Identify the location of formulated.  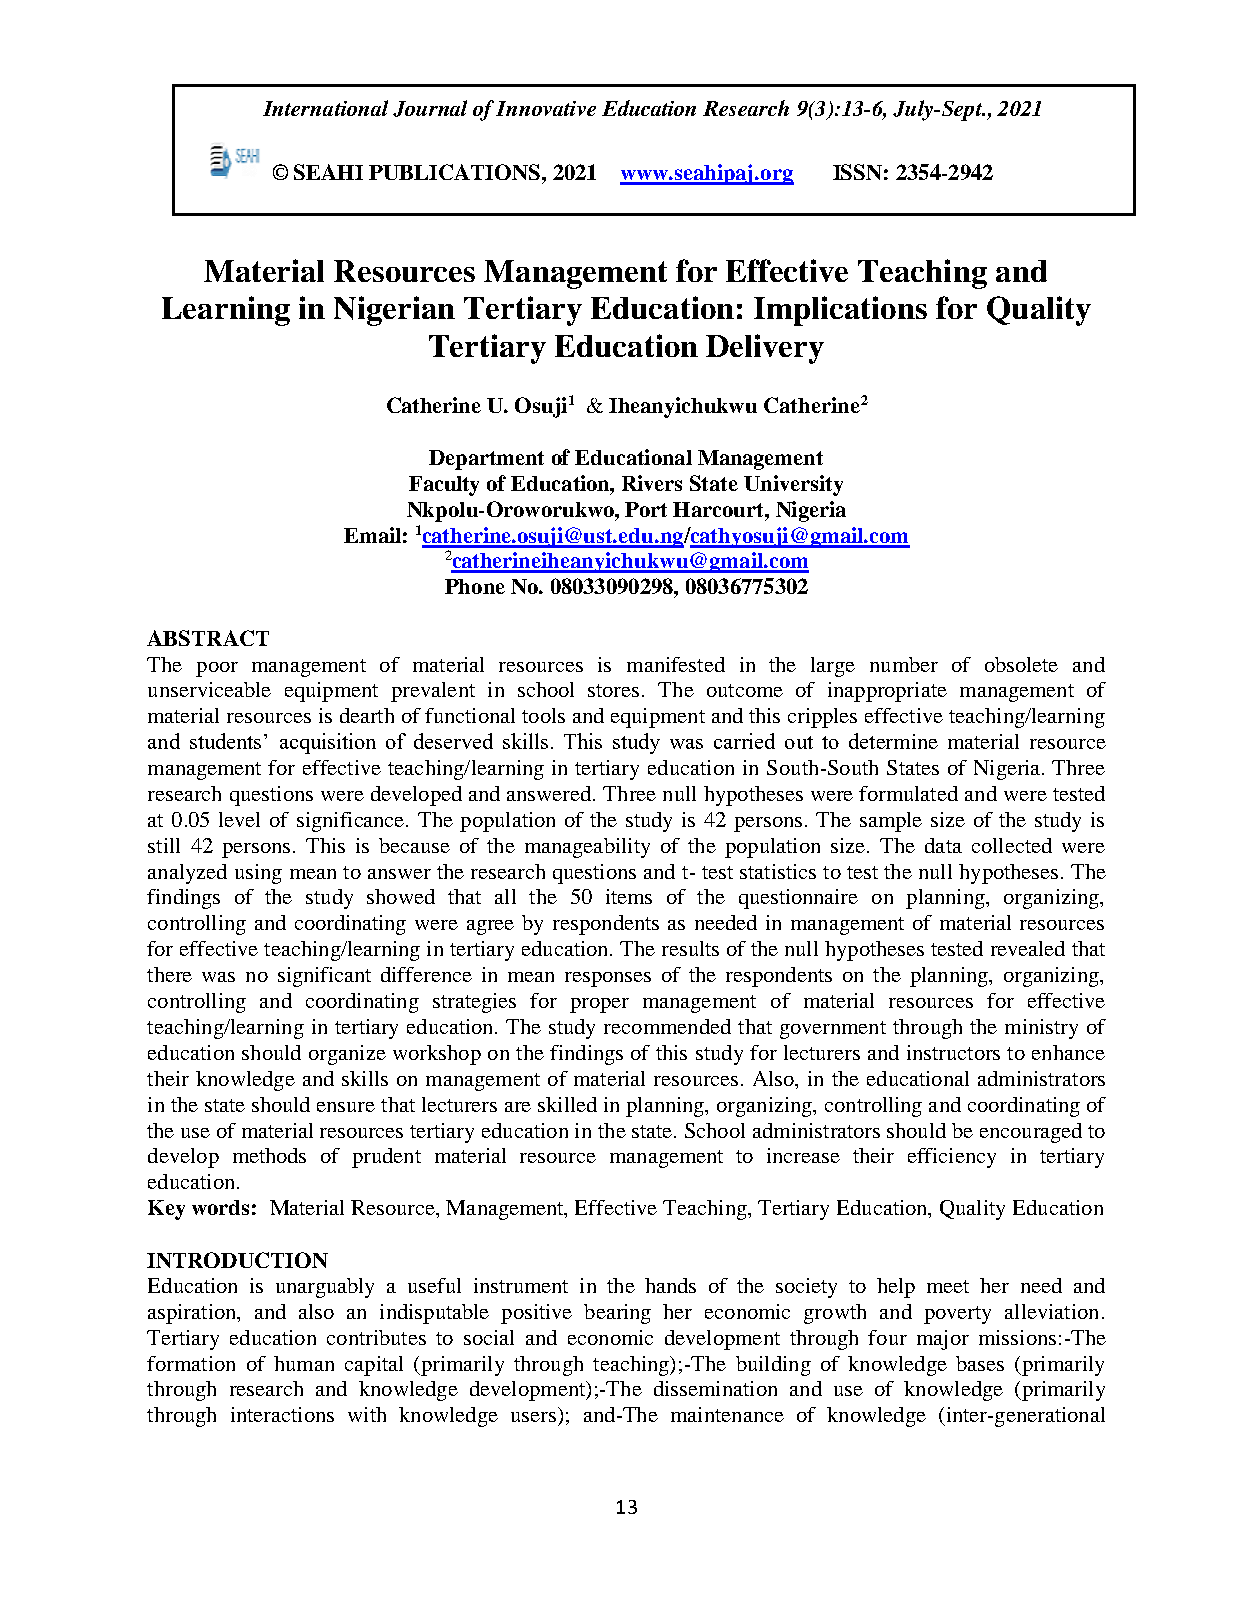
(908, 793).
